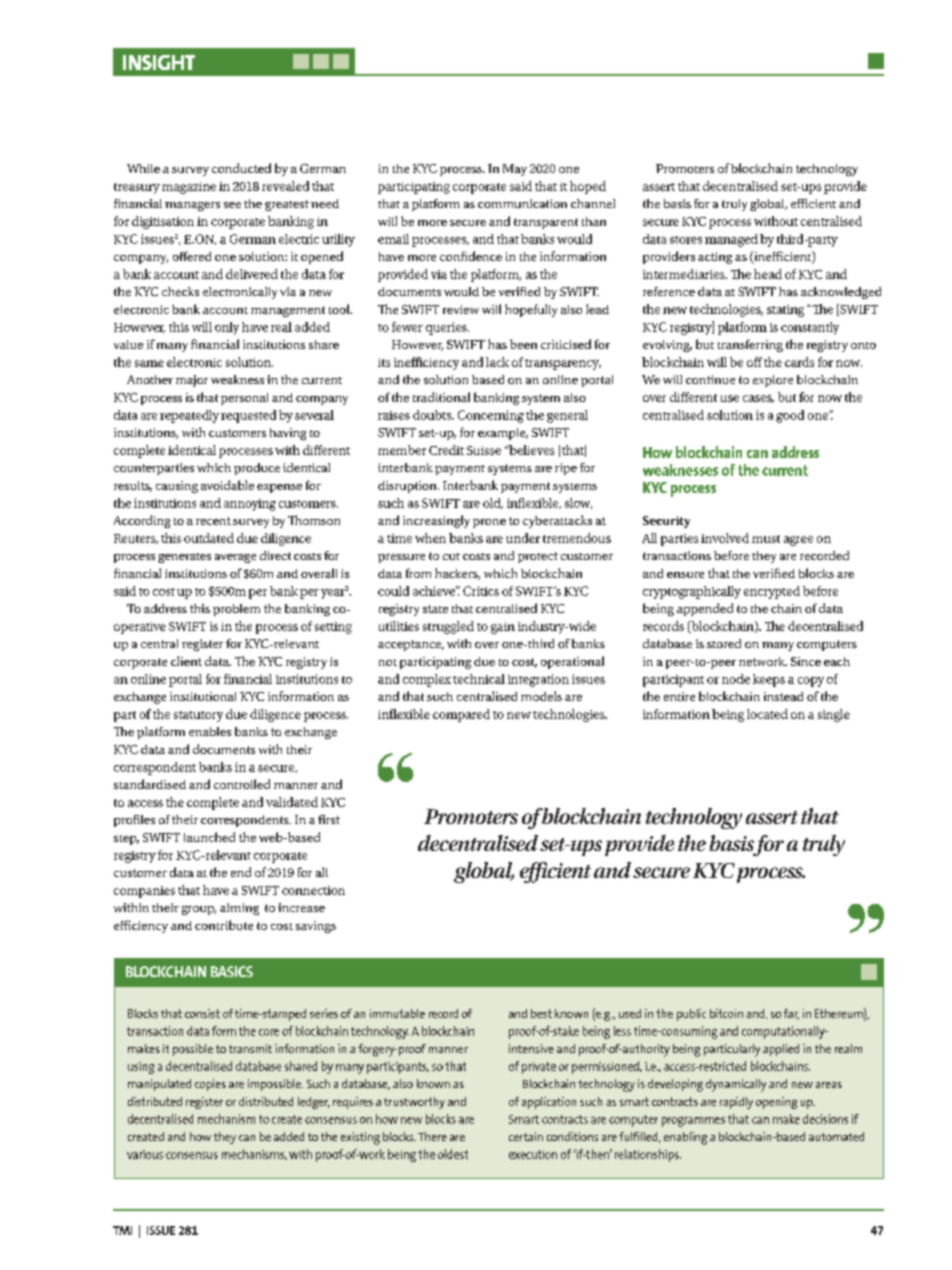  Describe the element at coordinates (145, 1154) in the screenshot. I see `various` at that location.
